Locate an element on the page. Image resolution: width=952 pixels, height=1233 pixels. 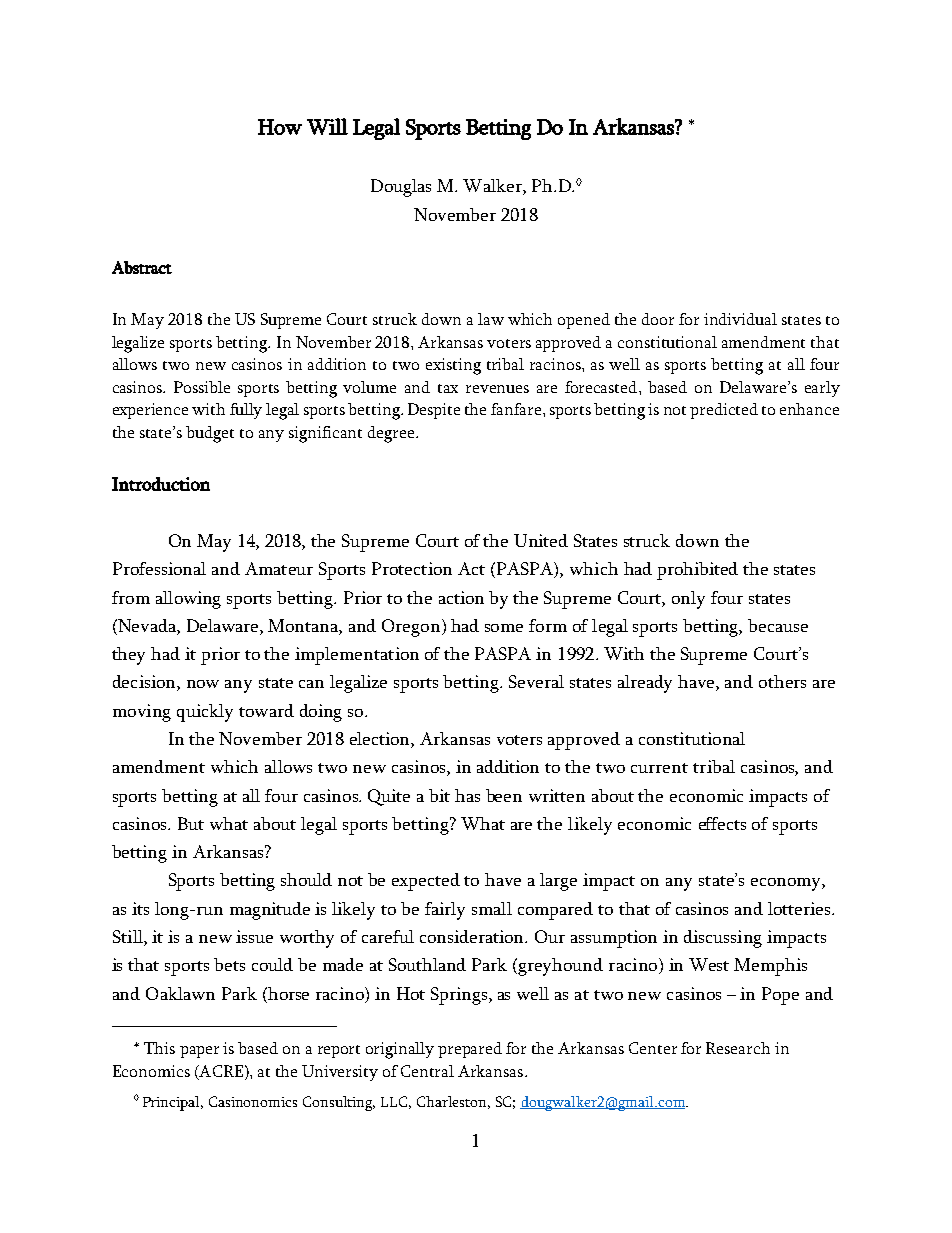
action is located at coordinates (461, 597).
